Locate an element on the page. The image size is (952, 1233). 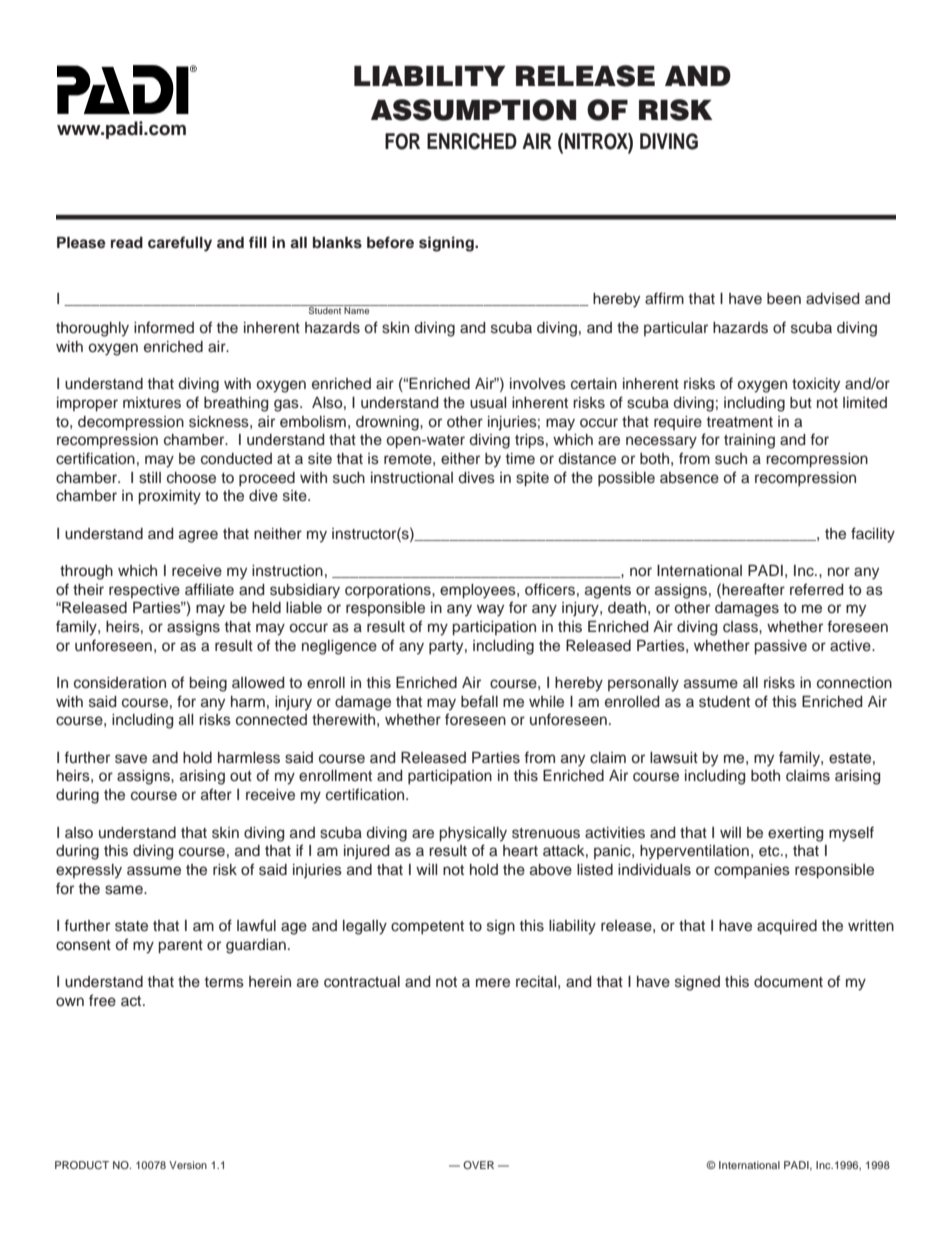
OVER is located at coordinates (478, 1165).
